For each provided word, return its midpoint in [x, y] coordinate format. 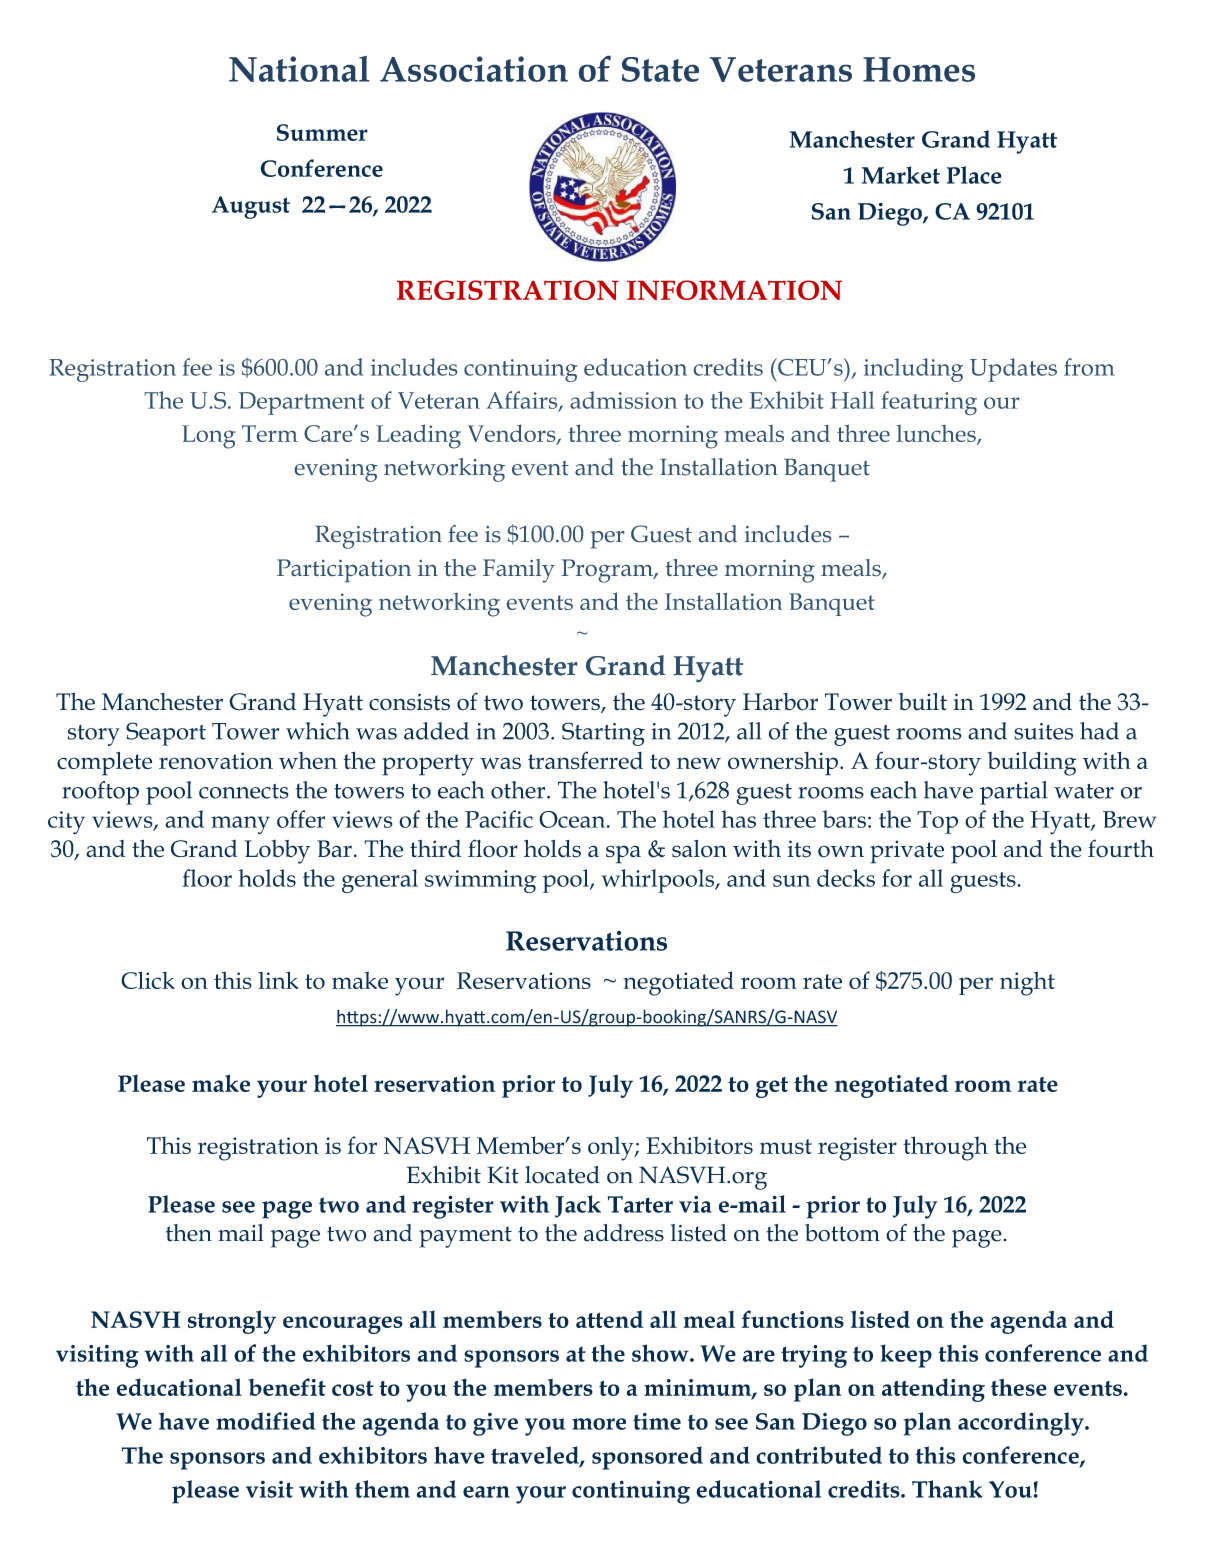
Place [974, 175]
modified [266, 1421]
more [599, 1424]
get [772, 1087]
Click [148, 980]
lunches [937, 434]
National [299, 69]
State [660, 69]
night [1027, 983]
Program [608, 571]
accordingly [1022, 1424]
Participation [344, 570]
